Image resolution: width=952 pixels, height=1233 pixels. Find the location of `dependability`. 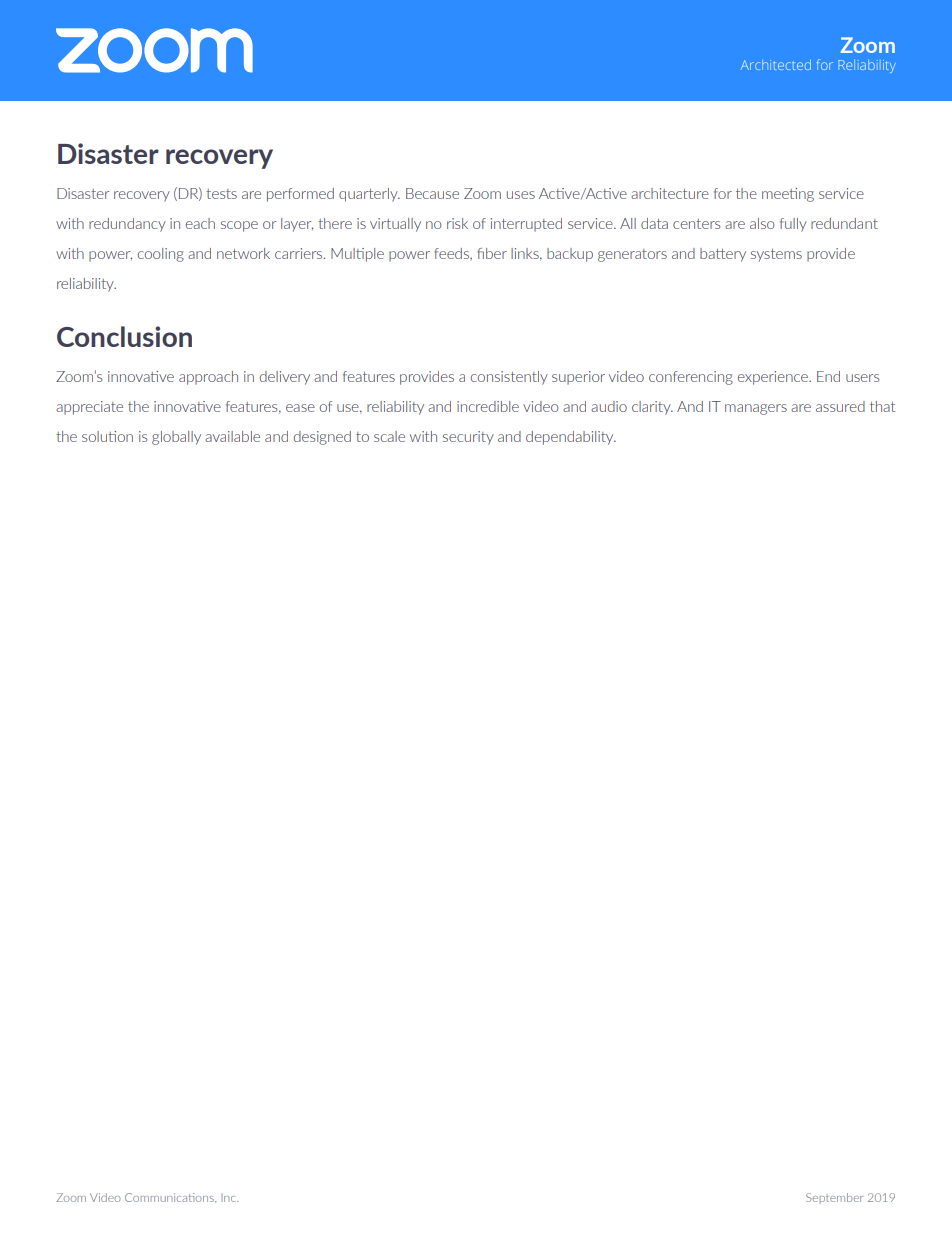

dependability is located at coordinates (571, 438).
